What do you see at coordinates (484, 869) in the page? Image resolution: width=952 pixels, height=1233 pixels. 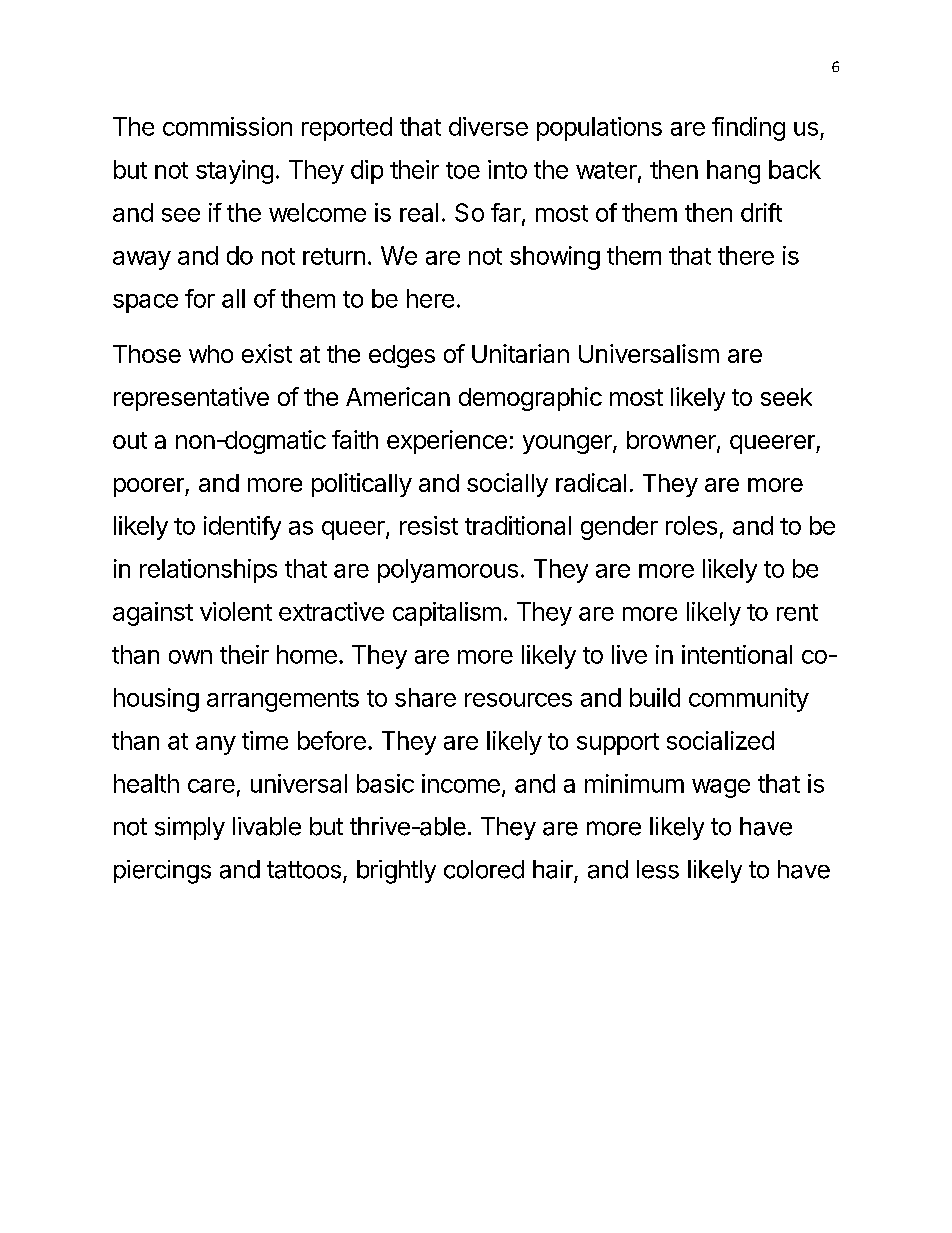 I see `colored` at bounding box center [484, 869].
